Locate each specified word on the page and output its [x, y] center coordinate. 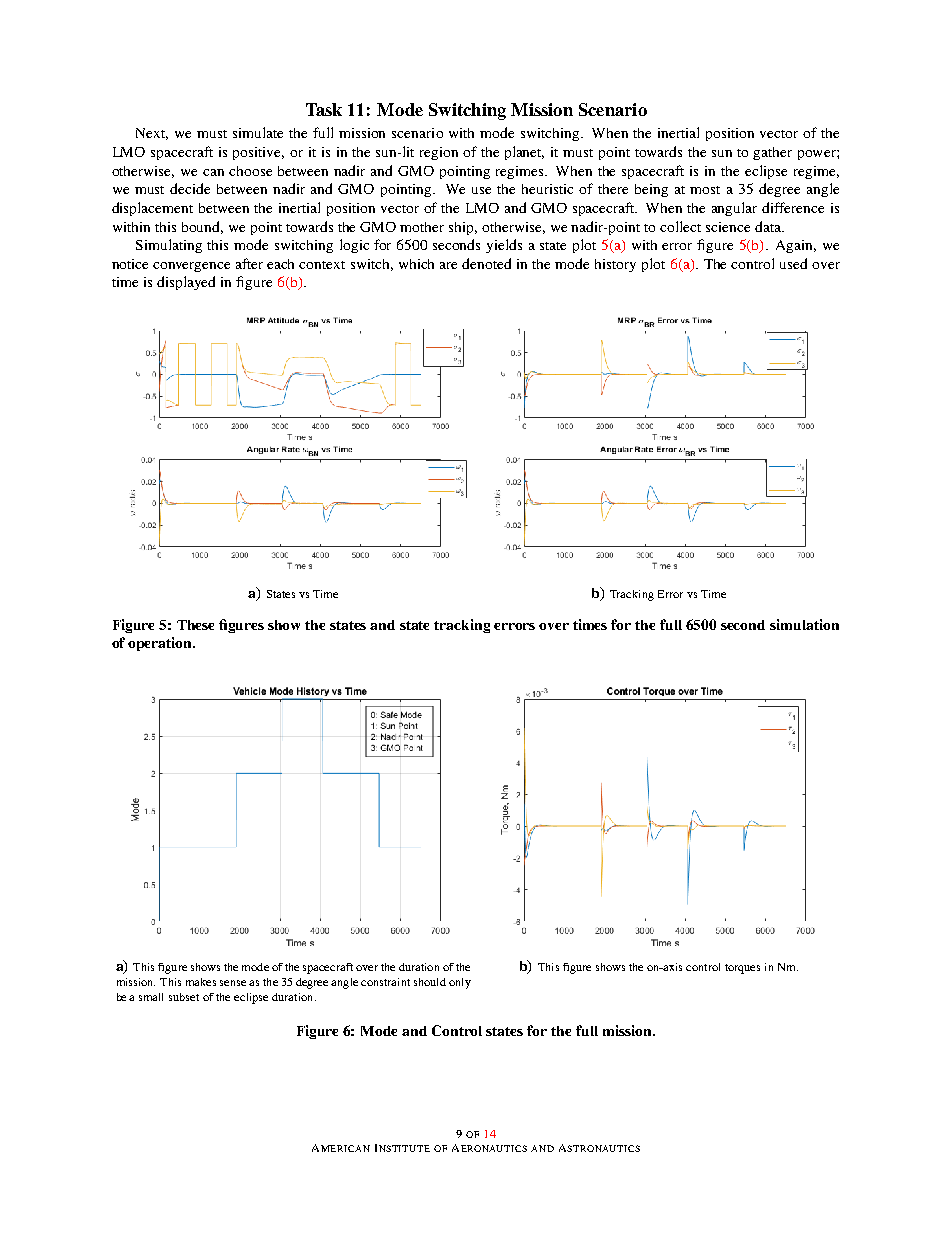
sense [233, 983]
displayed [186, 283]
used [793, 263]
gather [772, 153]
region [439, 153]
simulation [804, 624]
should [430, 982]
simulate [258, 132]
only [460, 983]
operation [161, 644]
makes [201, 982]
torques [742, 969]
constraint [385, 982]
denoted [486, 263]
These [195, 625]
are [448, 265]
